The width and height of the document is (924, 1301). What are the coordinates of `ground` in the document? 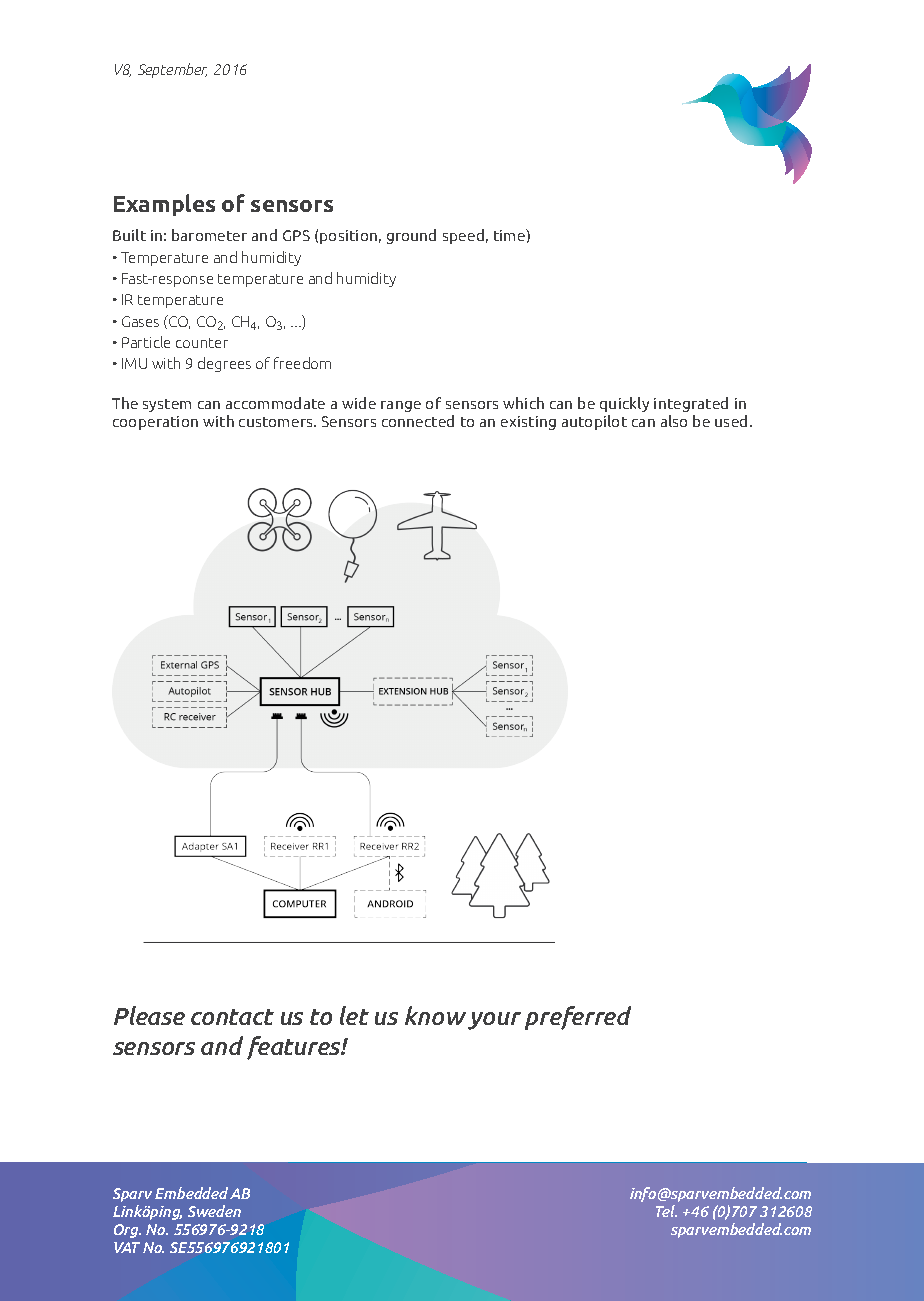 It's located at (411, 236).
